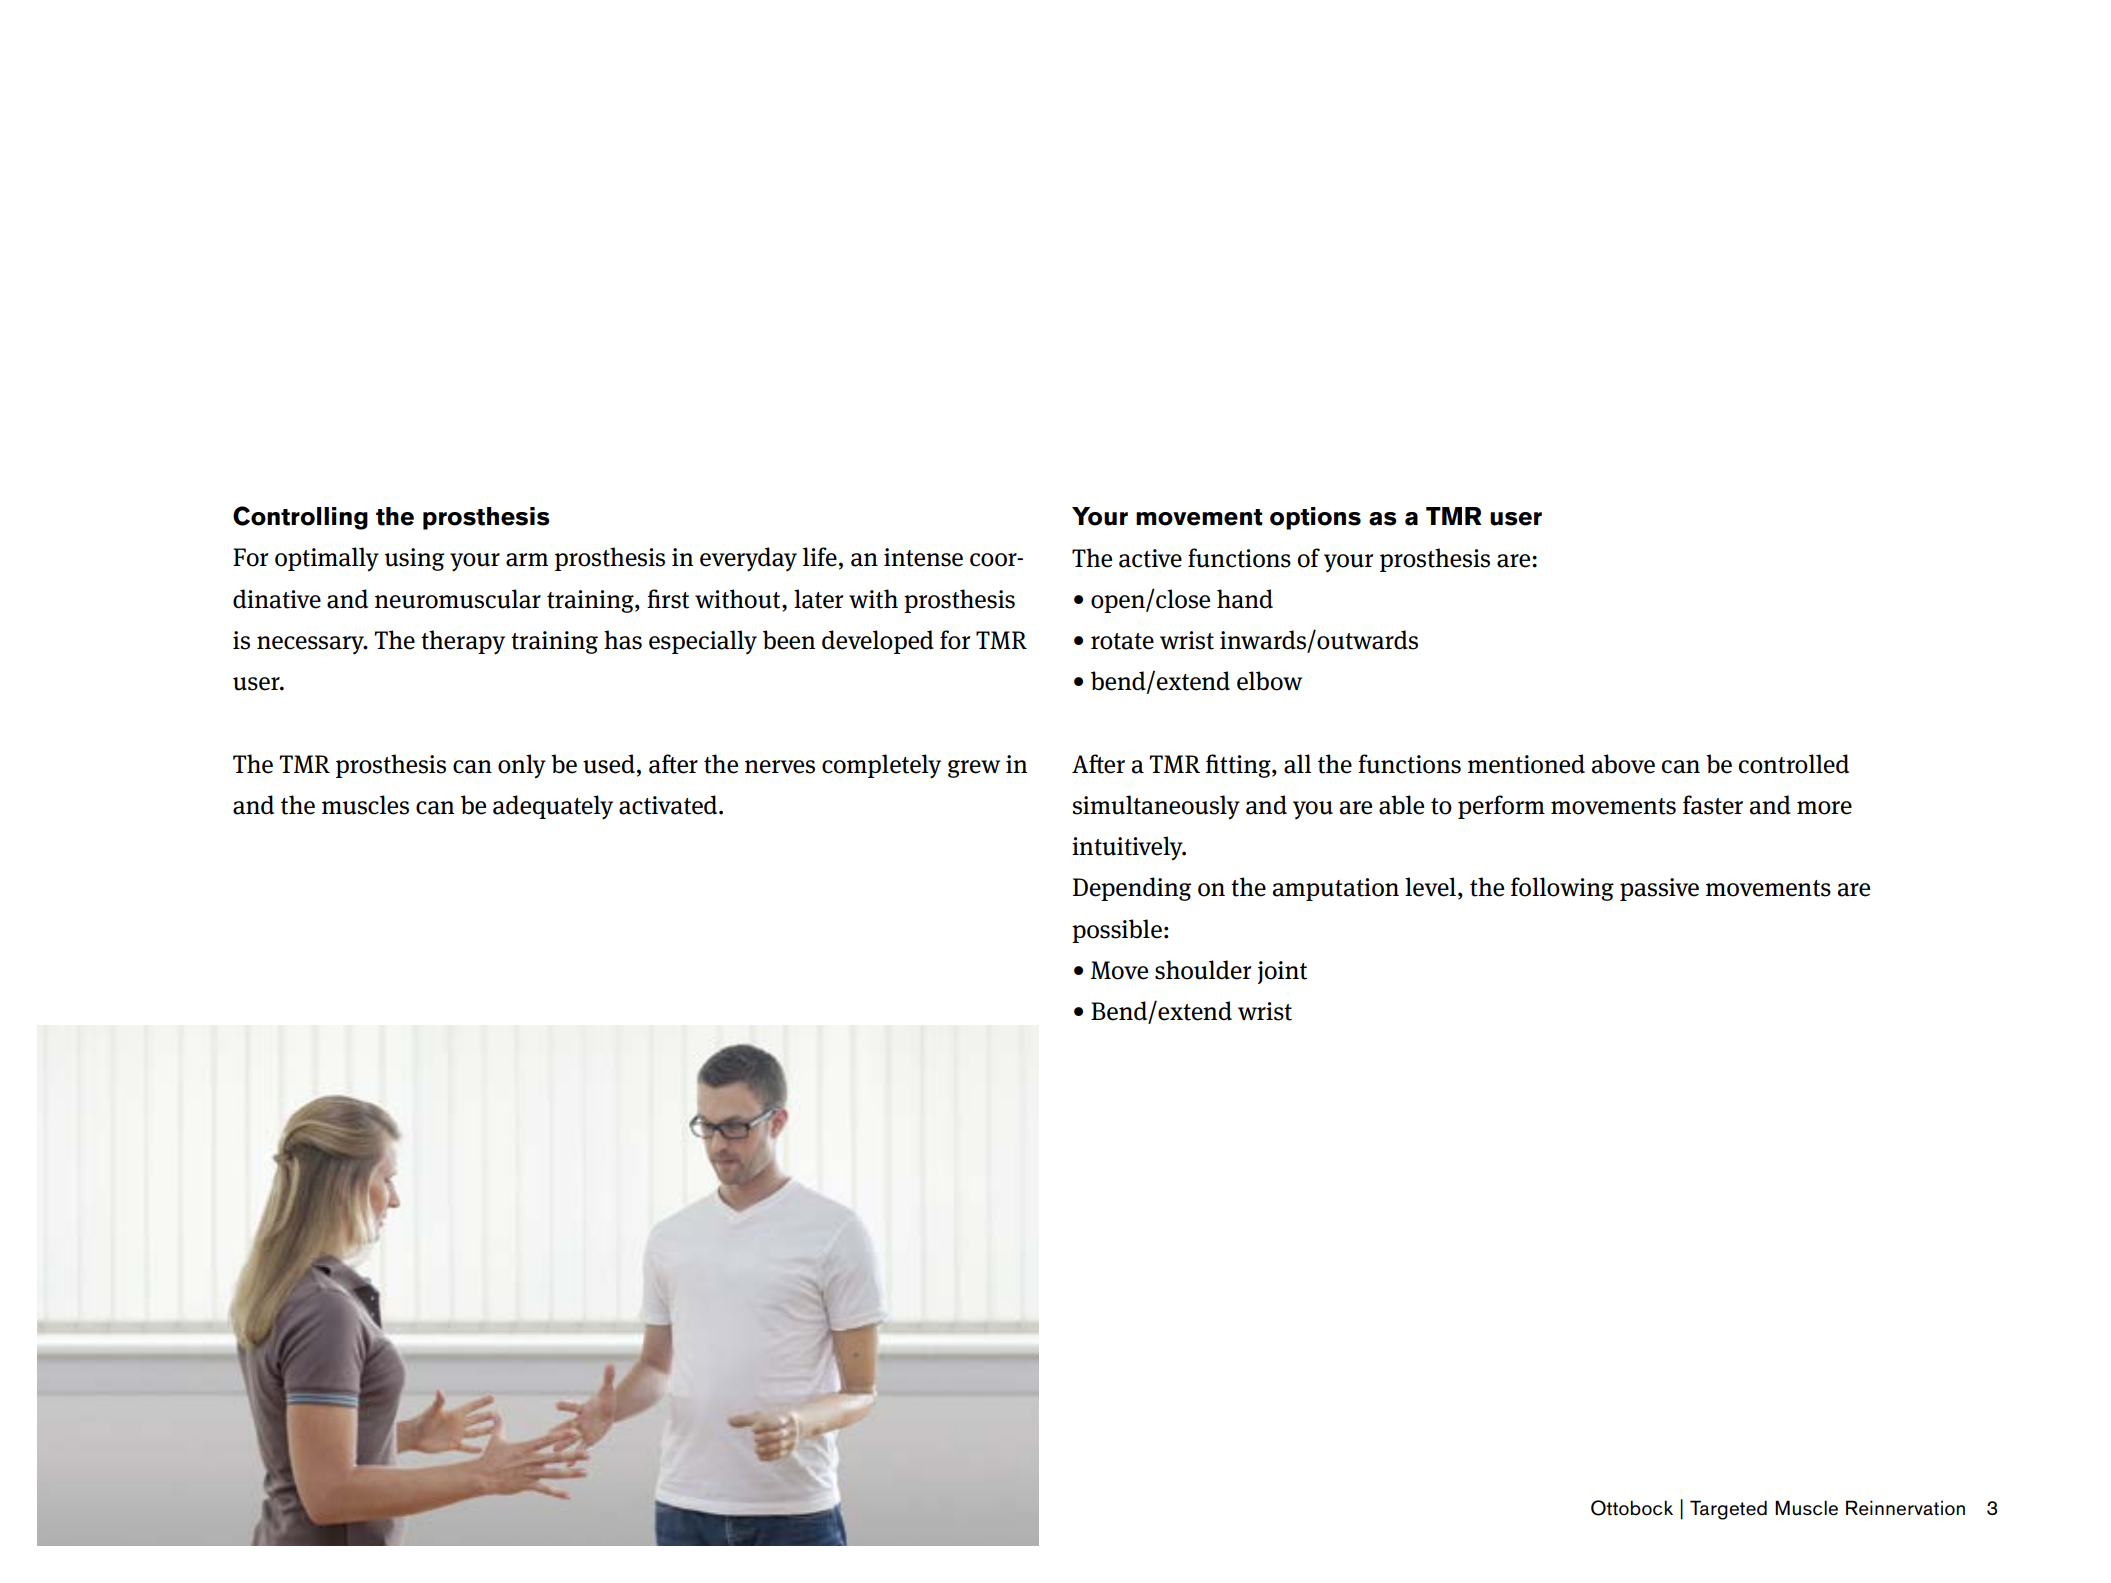 This screenshot has height=1583, width=2111. What do you see at coordinates (553, 807) in the screenshot?
I see `adequately` at bounding box center [553, 807].
